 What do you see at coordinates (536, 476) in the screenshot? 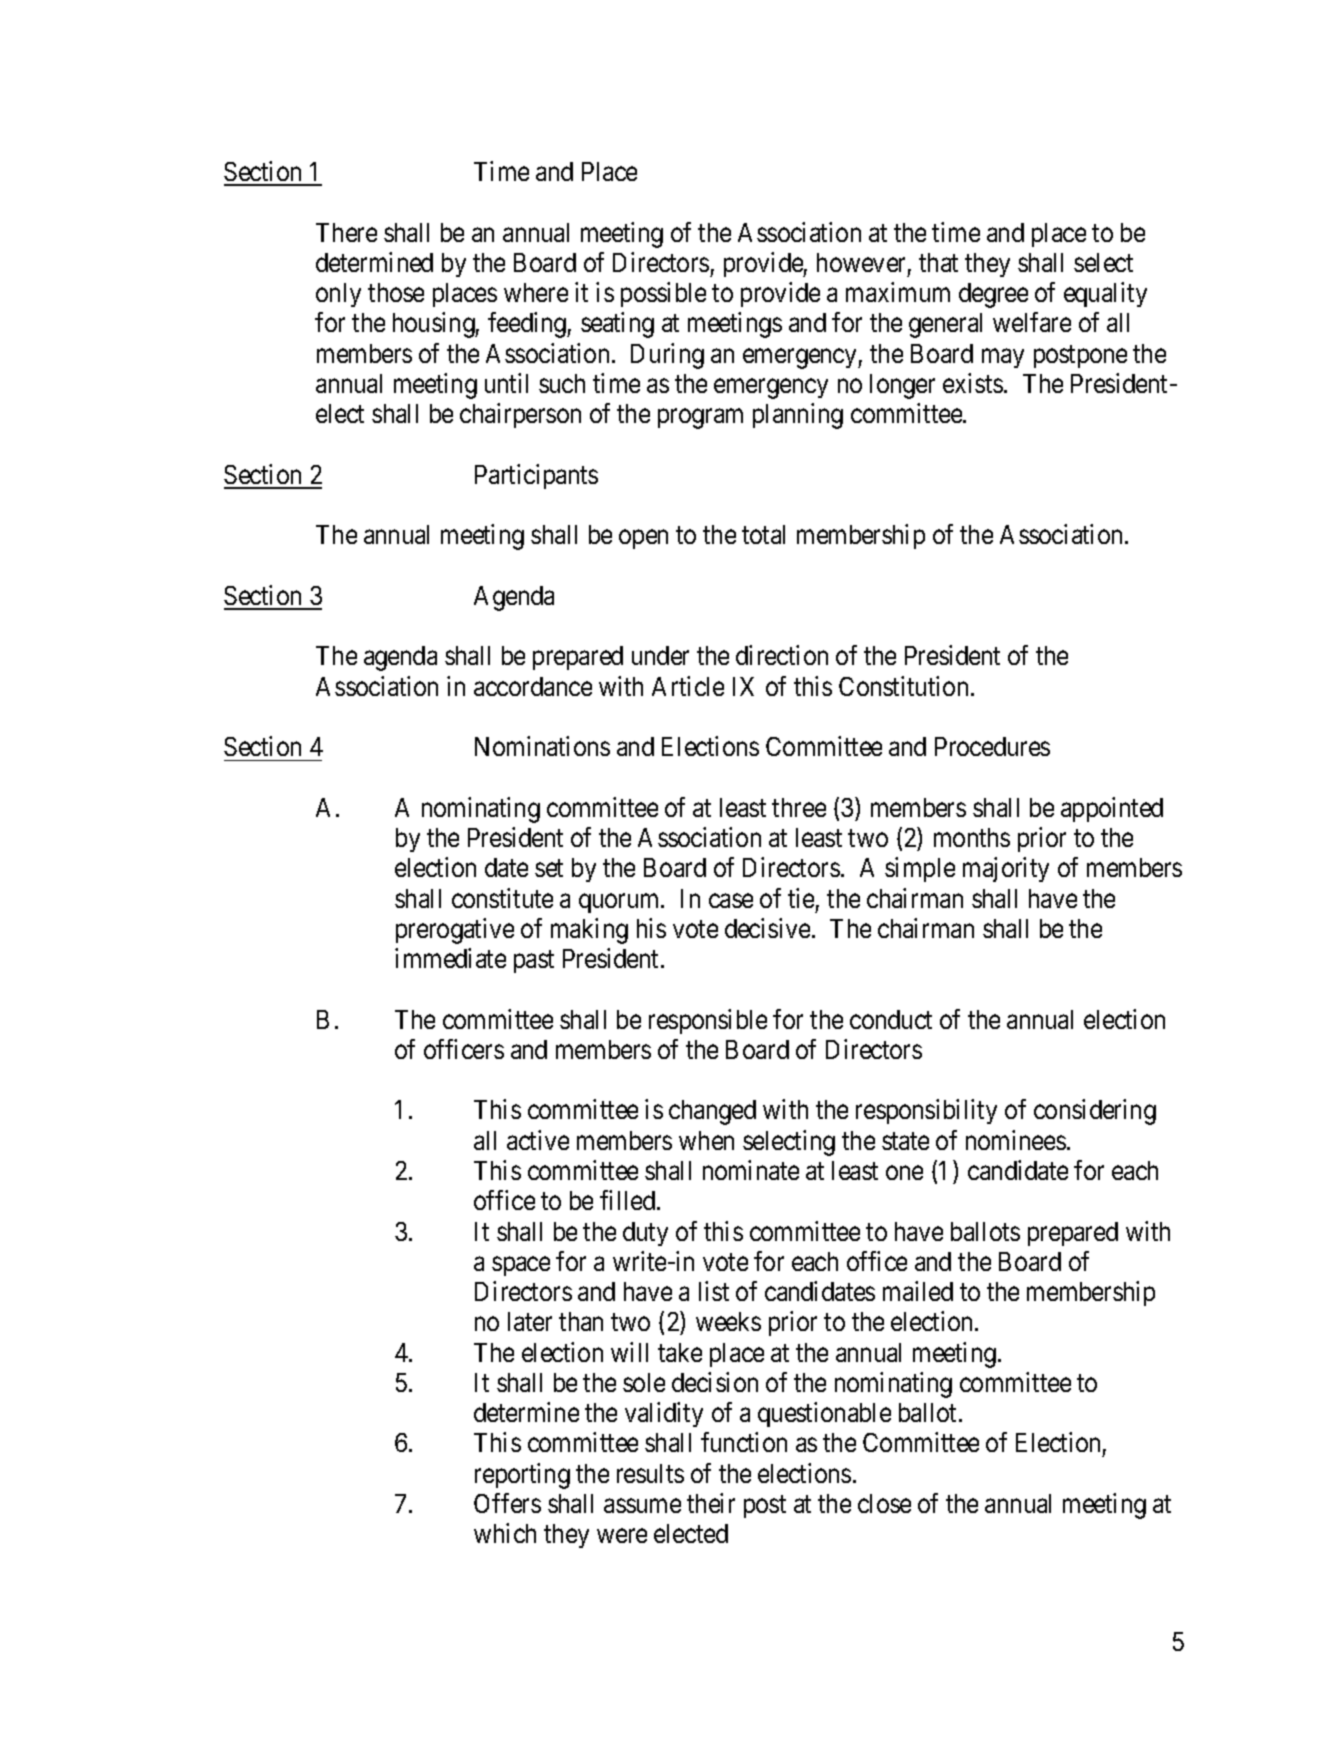
I see `Participants` at bounding box center [536, 476].
